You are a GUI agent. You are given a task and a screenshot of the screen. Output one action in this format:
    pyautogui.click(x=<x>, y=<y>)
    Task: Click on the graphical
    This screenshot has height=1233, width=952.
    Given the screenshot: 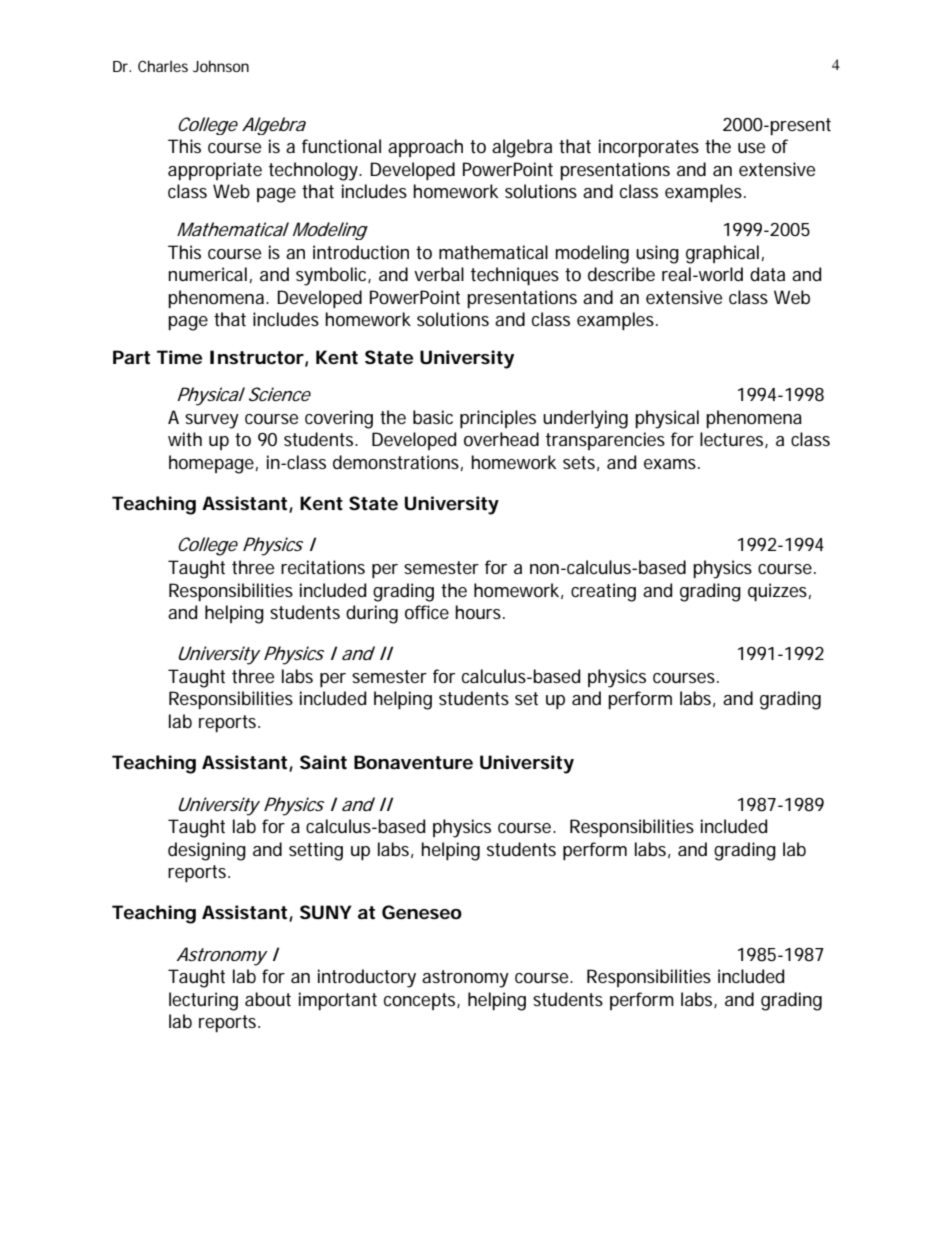 What is the action you would take?
    pyautogui.click(x=722, y=254)
